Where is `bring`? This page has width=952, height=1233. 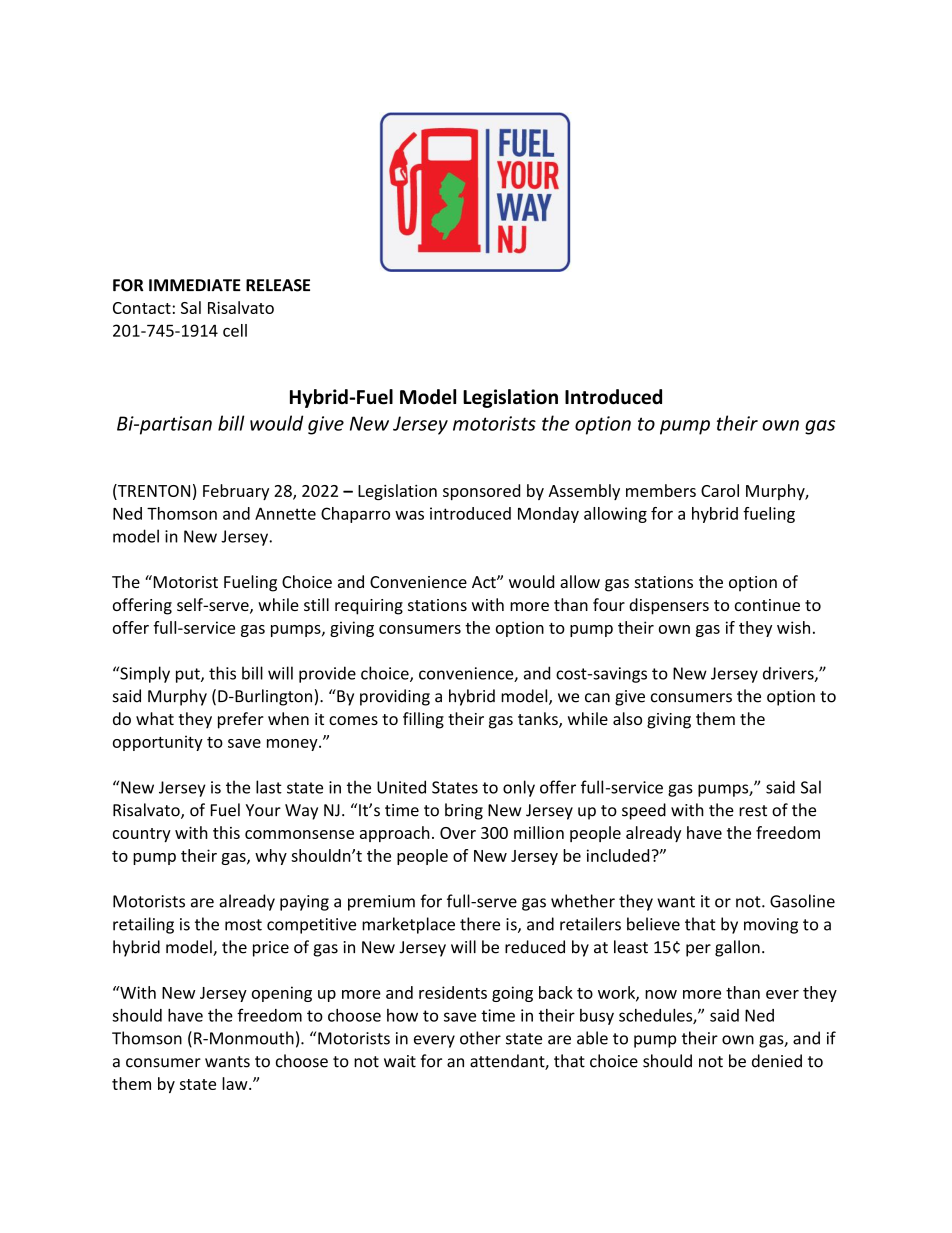
bring is located at coordinates (464, 811).
